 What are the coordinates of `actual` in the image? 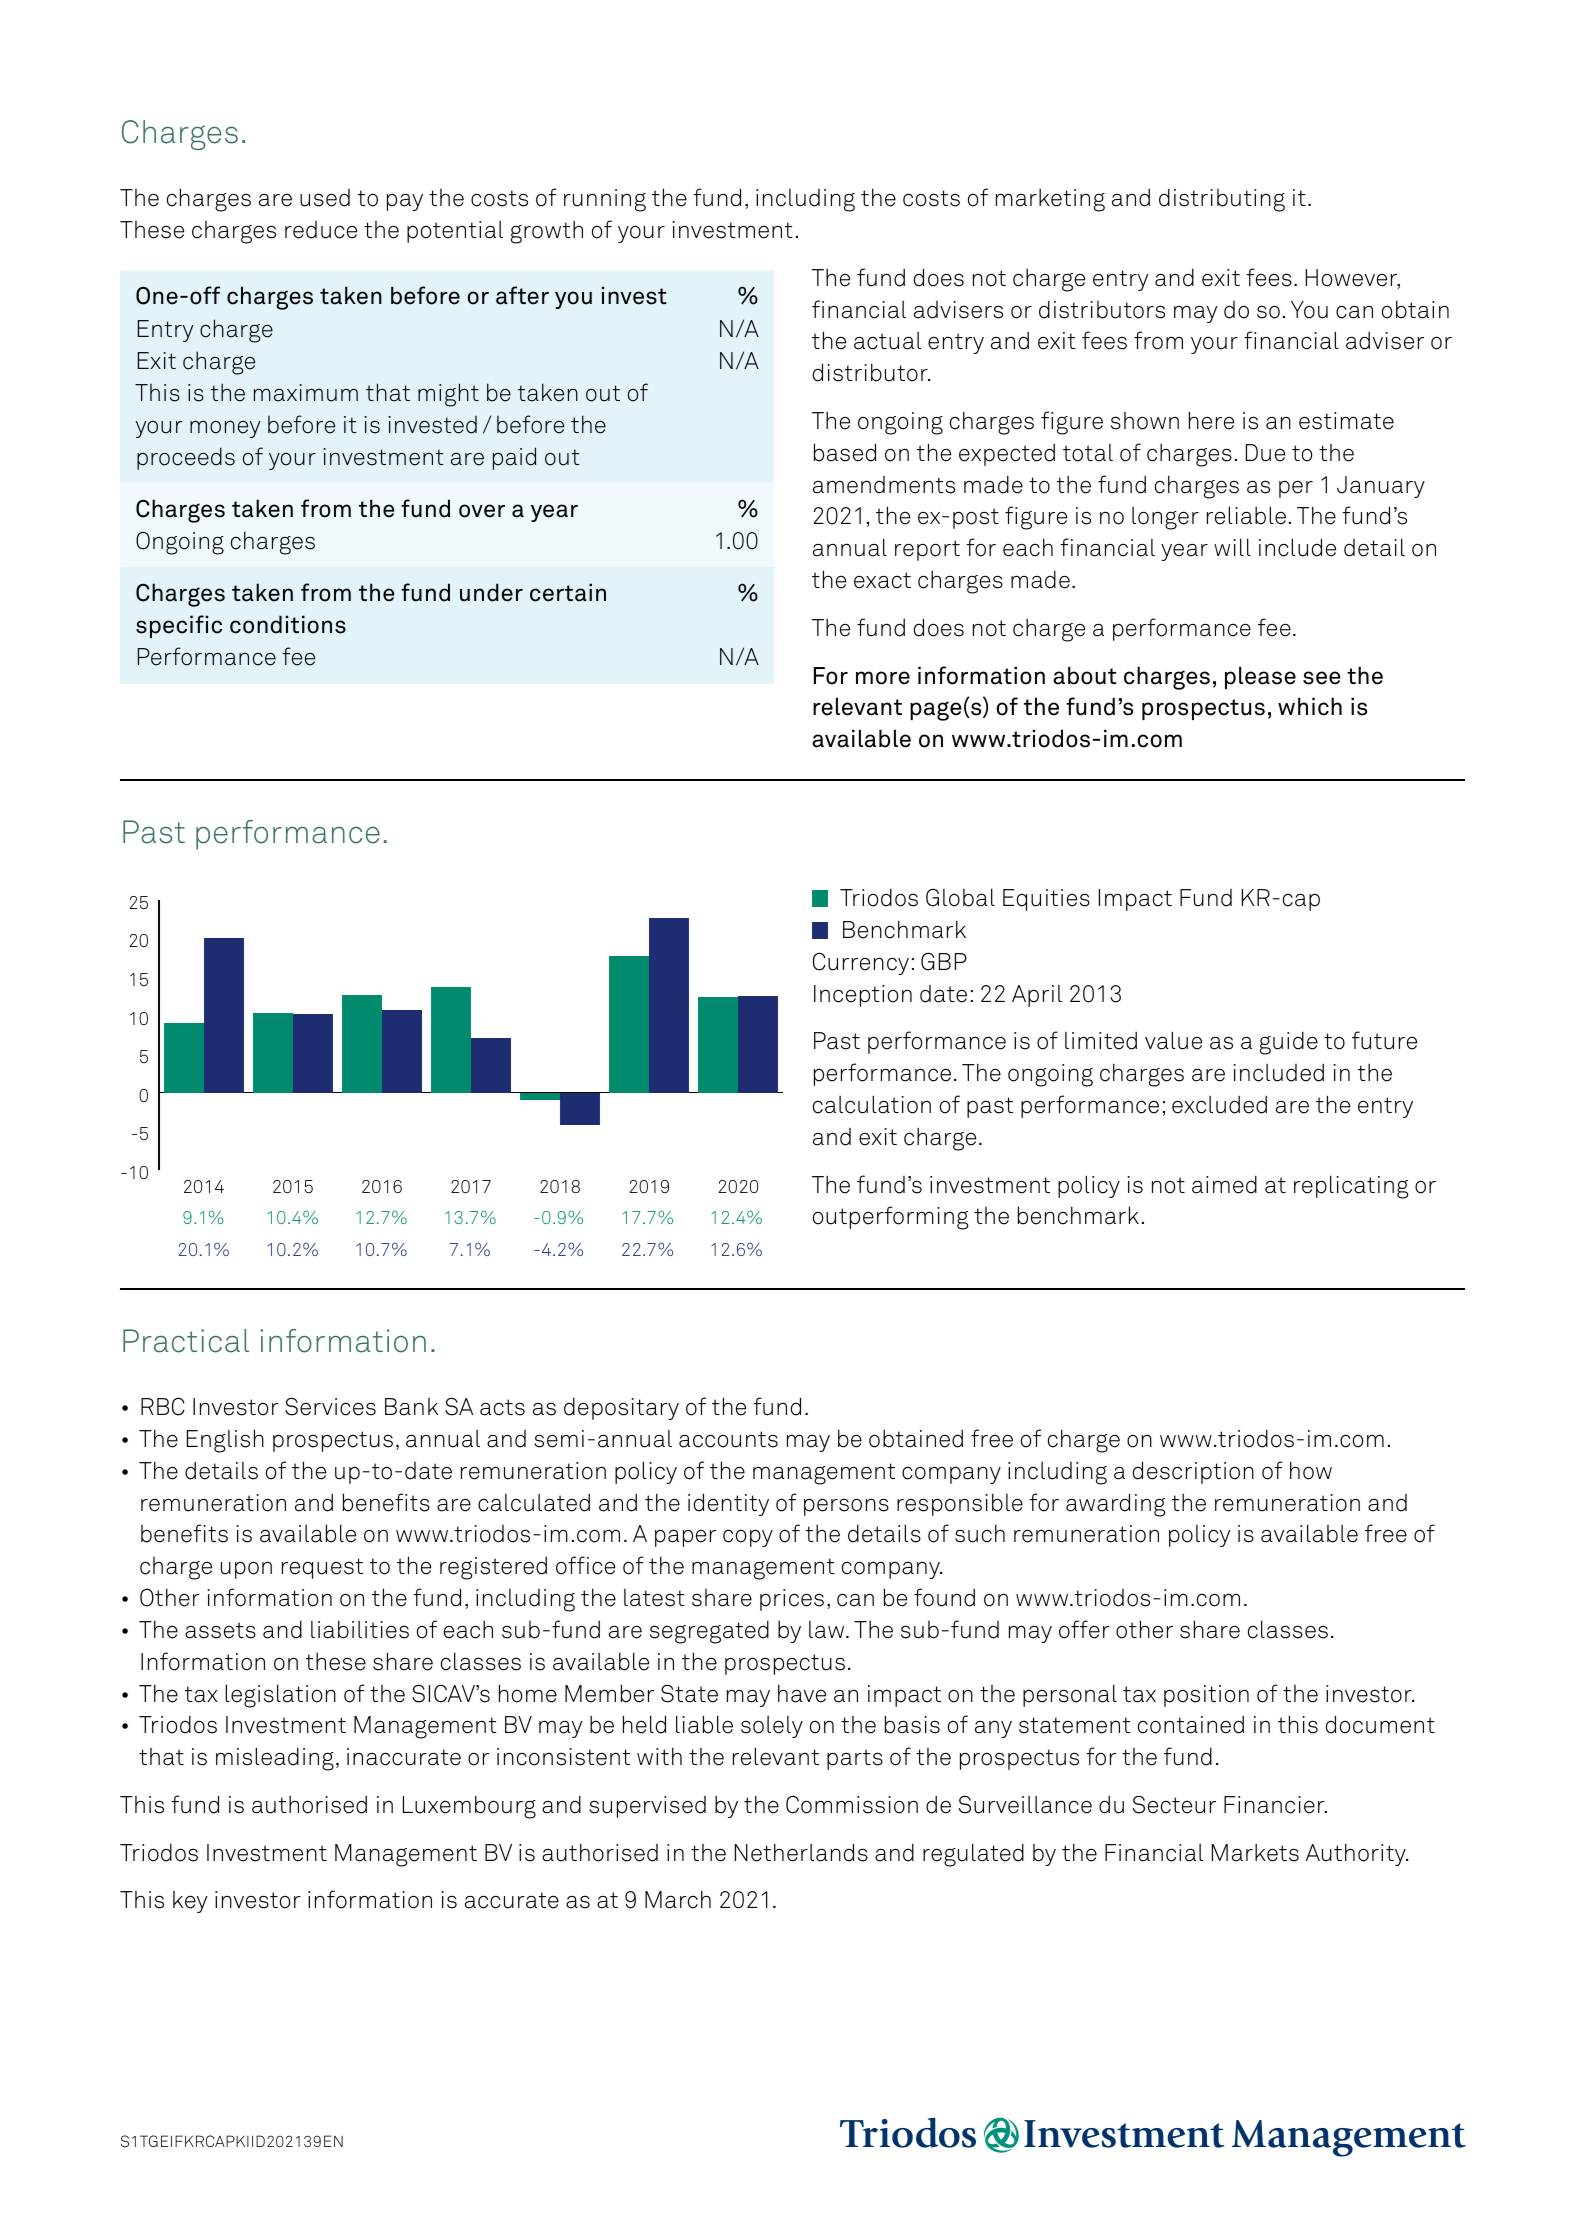 It's located at (887, 341).
